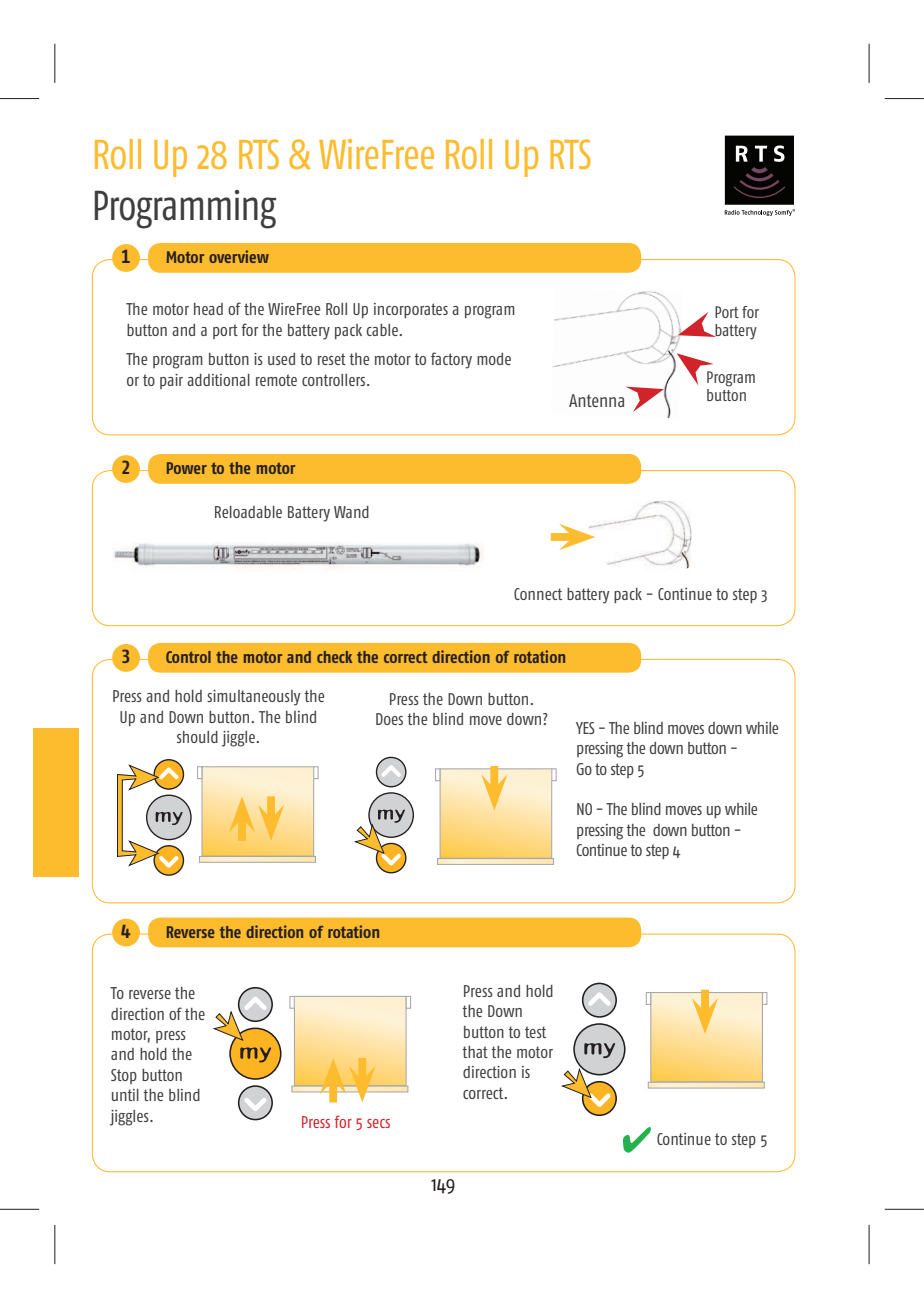 The image size is (924, 1308). What do you see at coordinates (494, 359) in the screenshot?
I see `mode` at bounding box center [494, 359].
